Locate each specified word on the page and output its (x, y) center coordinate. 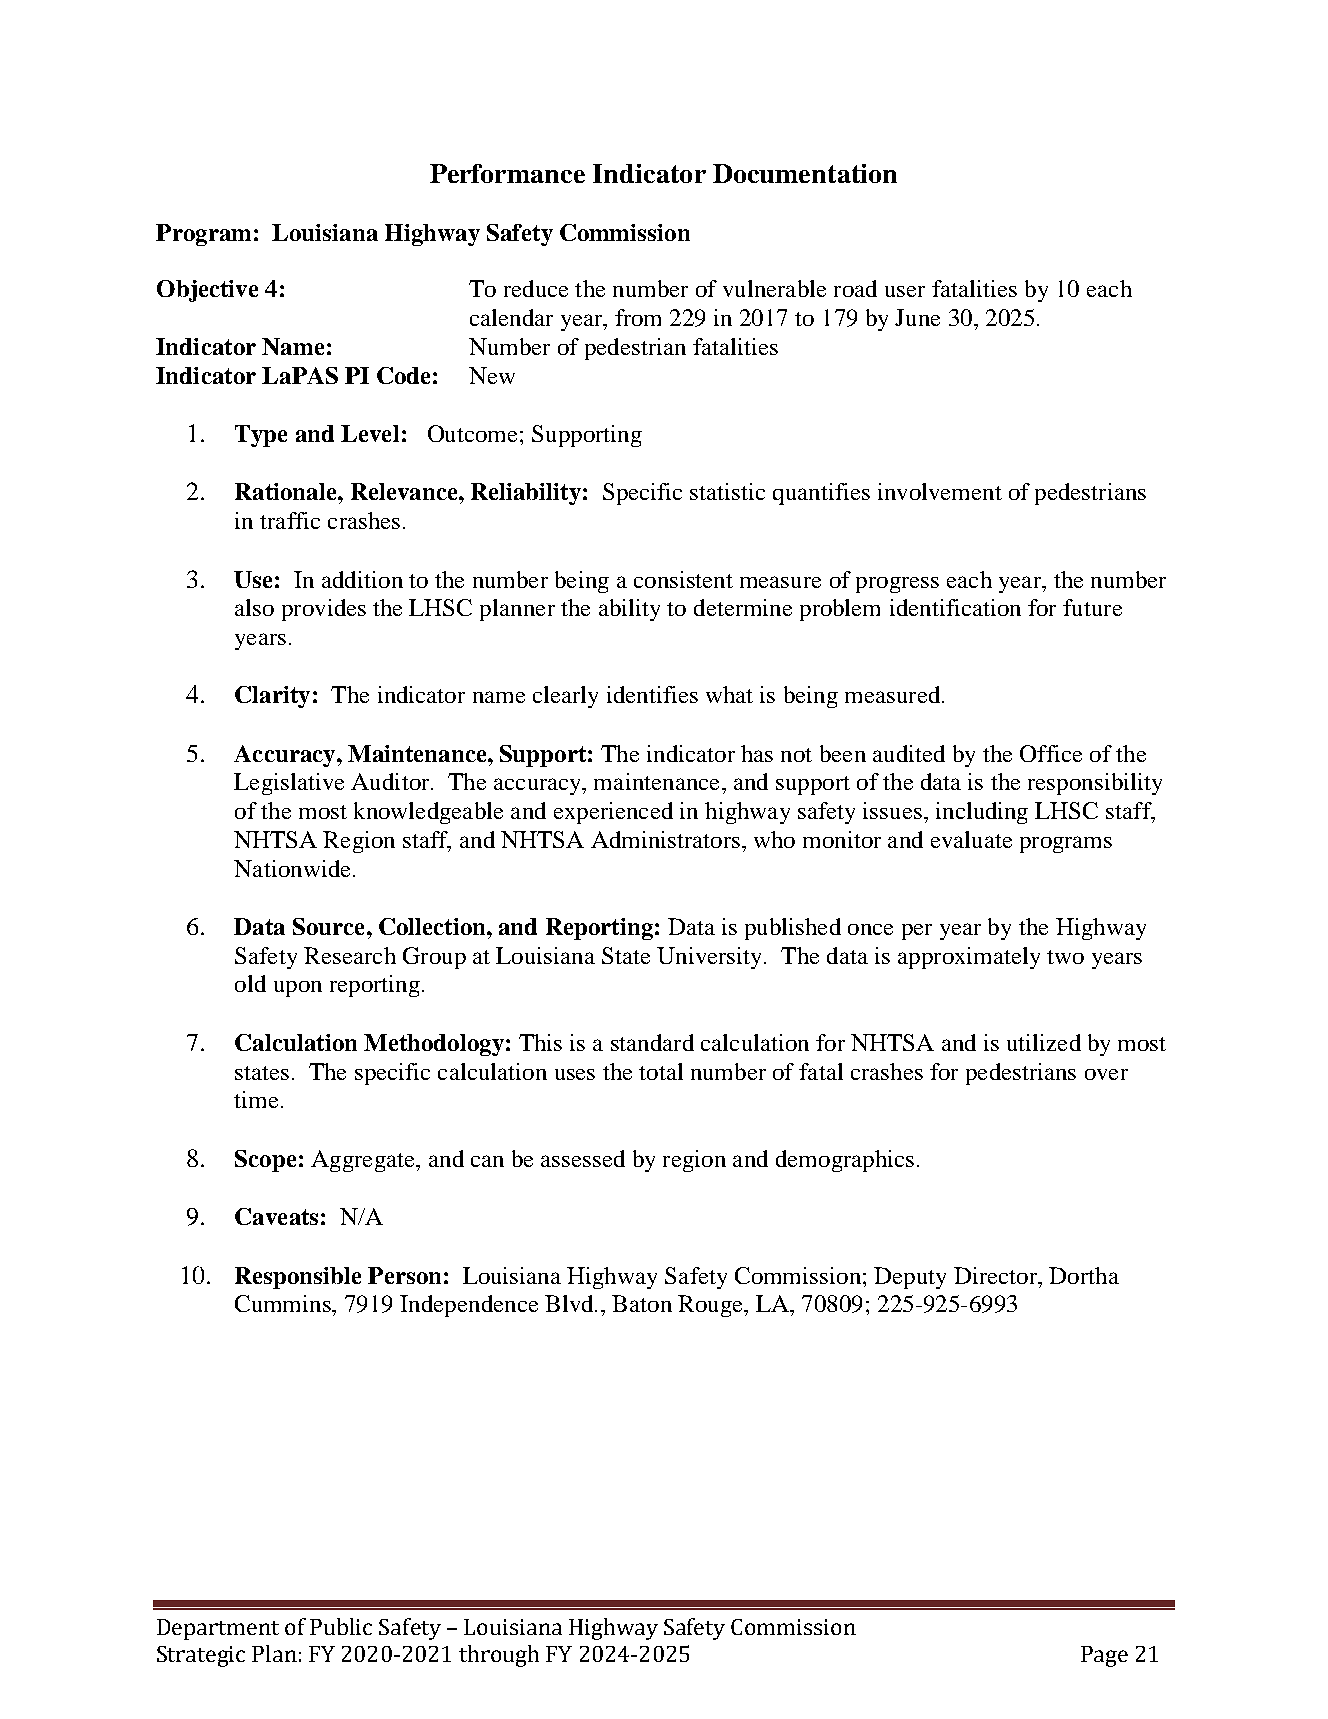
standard (652, 1042)
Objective (207, 291)
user (905, 291)
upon (298, 989)
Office (1051, 753)
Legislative (289, 784)
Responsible (298, 1278)
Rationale (287, 491)
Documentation (805, 173)
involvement (940, 491)
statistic (727, 491)
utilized (1044, 1042)
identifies (652, 694)
